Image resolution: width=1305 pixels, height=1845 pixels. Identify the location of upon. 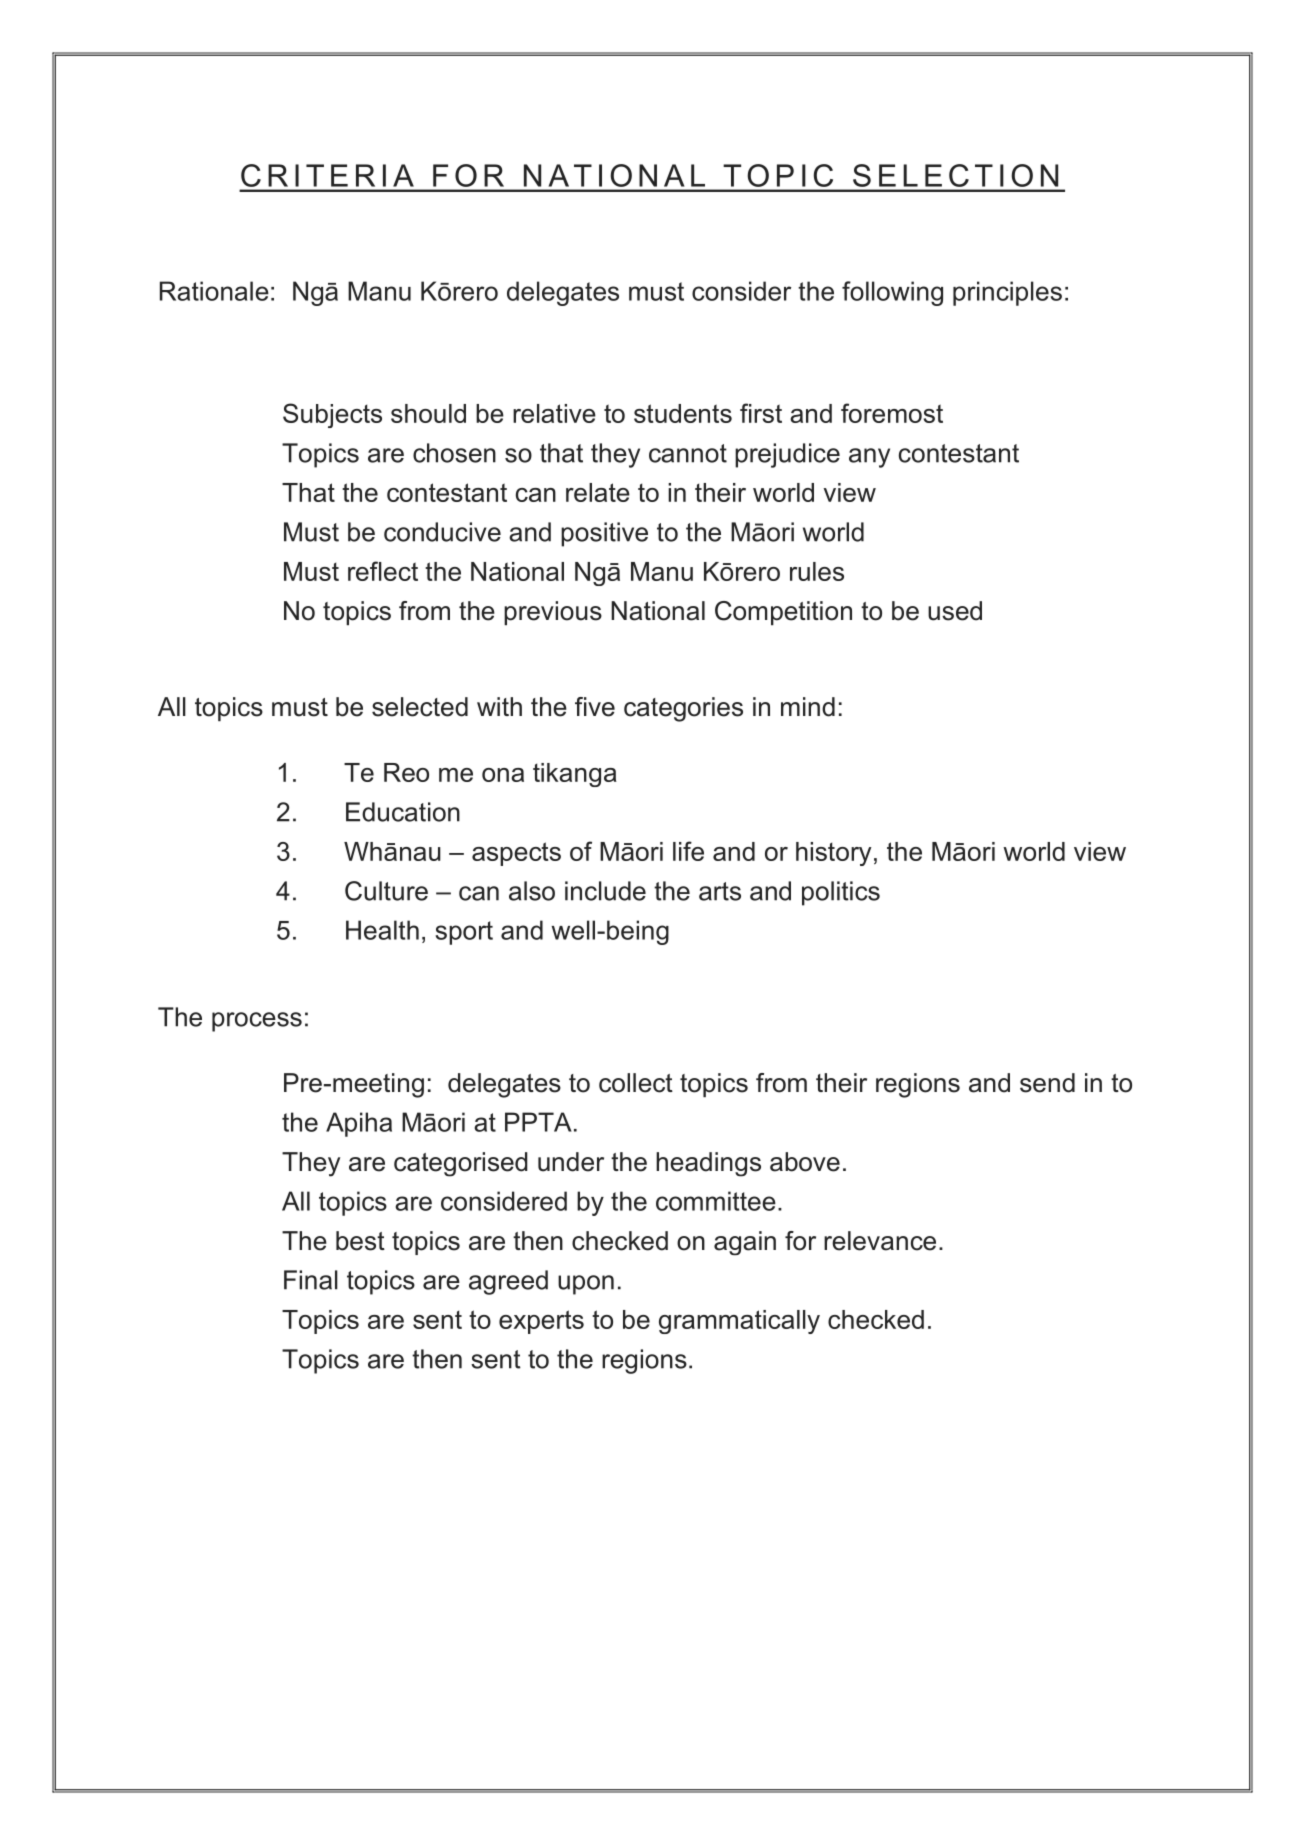
(586, 1285).
